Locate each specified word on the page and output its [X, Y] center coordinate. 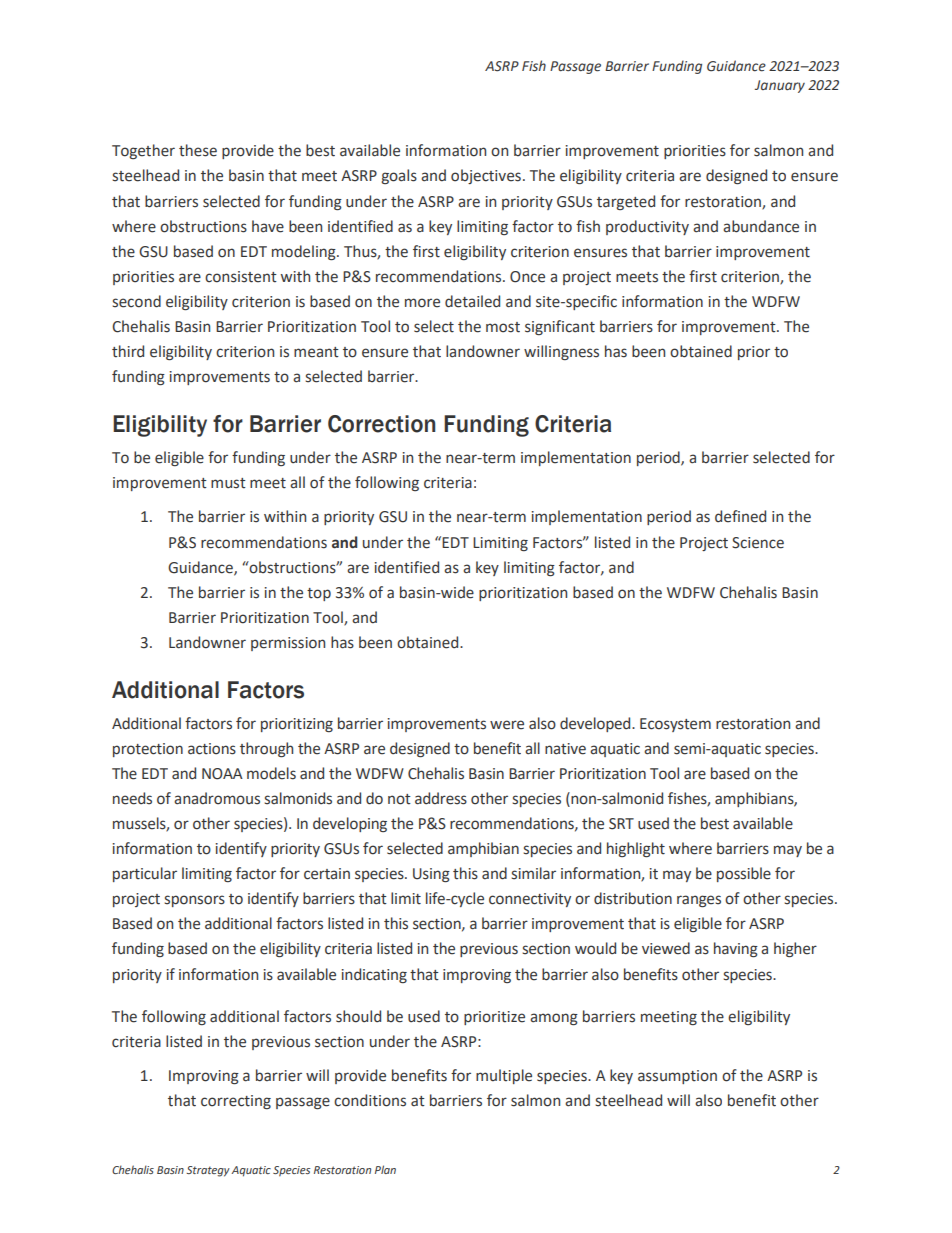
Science [758, 543]
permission [288, 644]
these [198, 150]
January [780, 86]
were [507, 725]
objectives [486, 176]
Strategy [208, 1171]
